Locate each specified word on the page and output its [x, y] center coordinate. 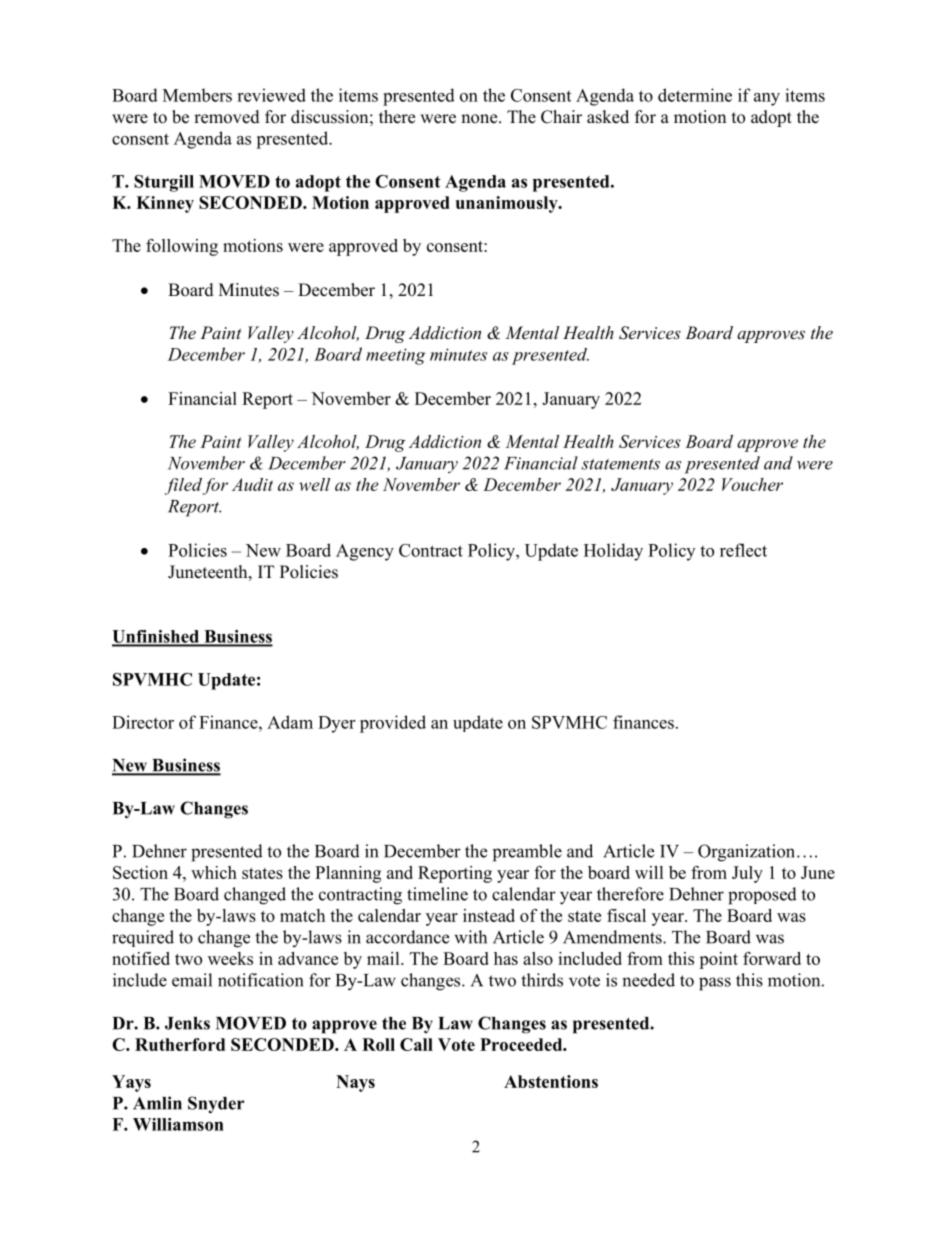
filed [183, 486]
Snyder [216, 1105]
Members [197, 95]
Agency [365, 552]
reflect [743, 550]
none [480, 119]
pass [715, 984]
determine [695, 95]
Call [416, 1044]
